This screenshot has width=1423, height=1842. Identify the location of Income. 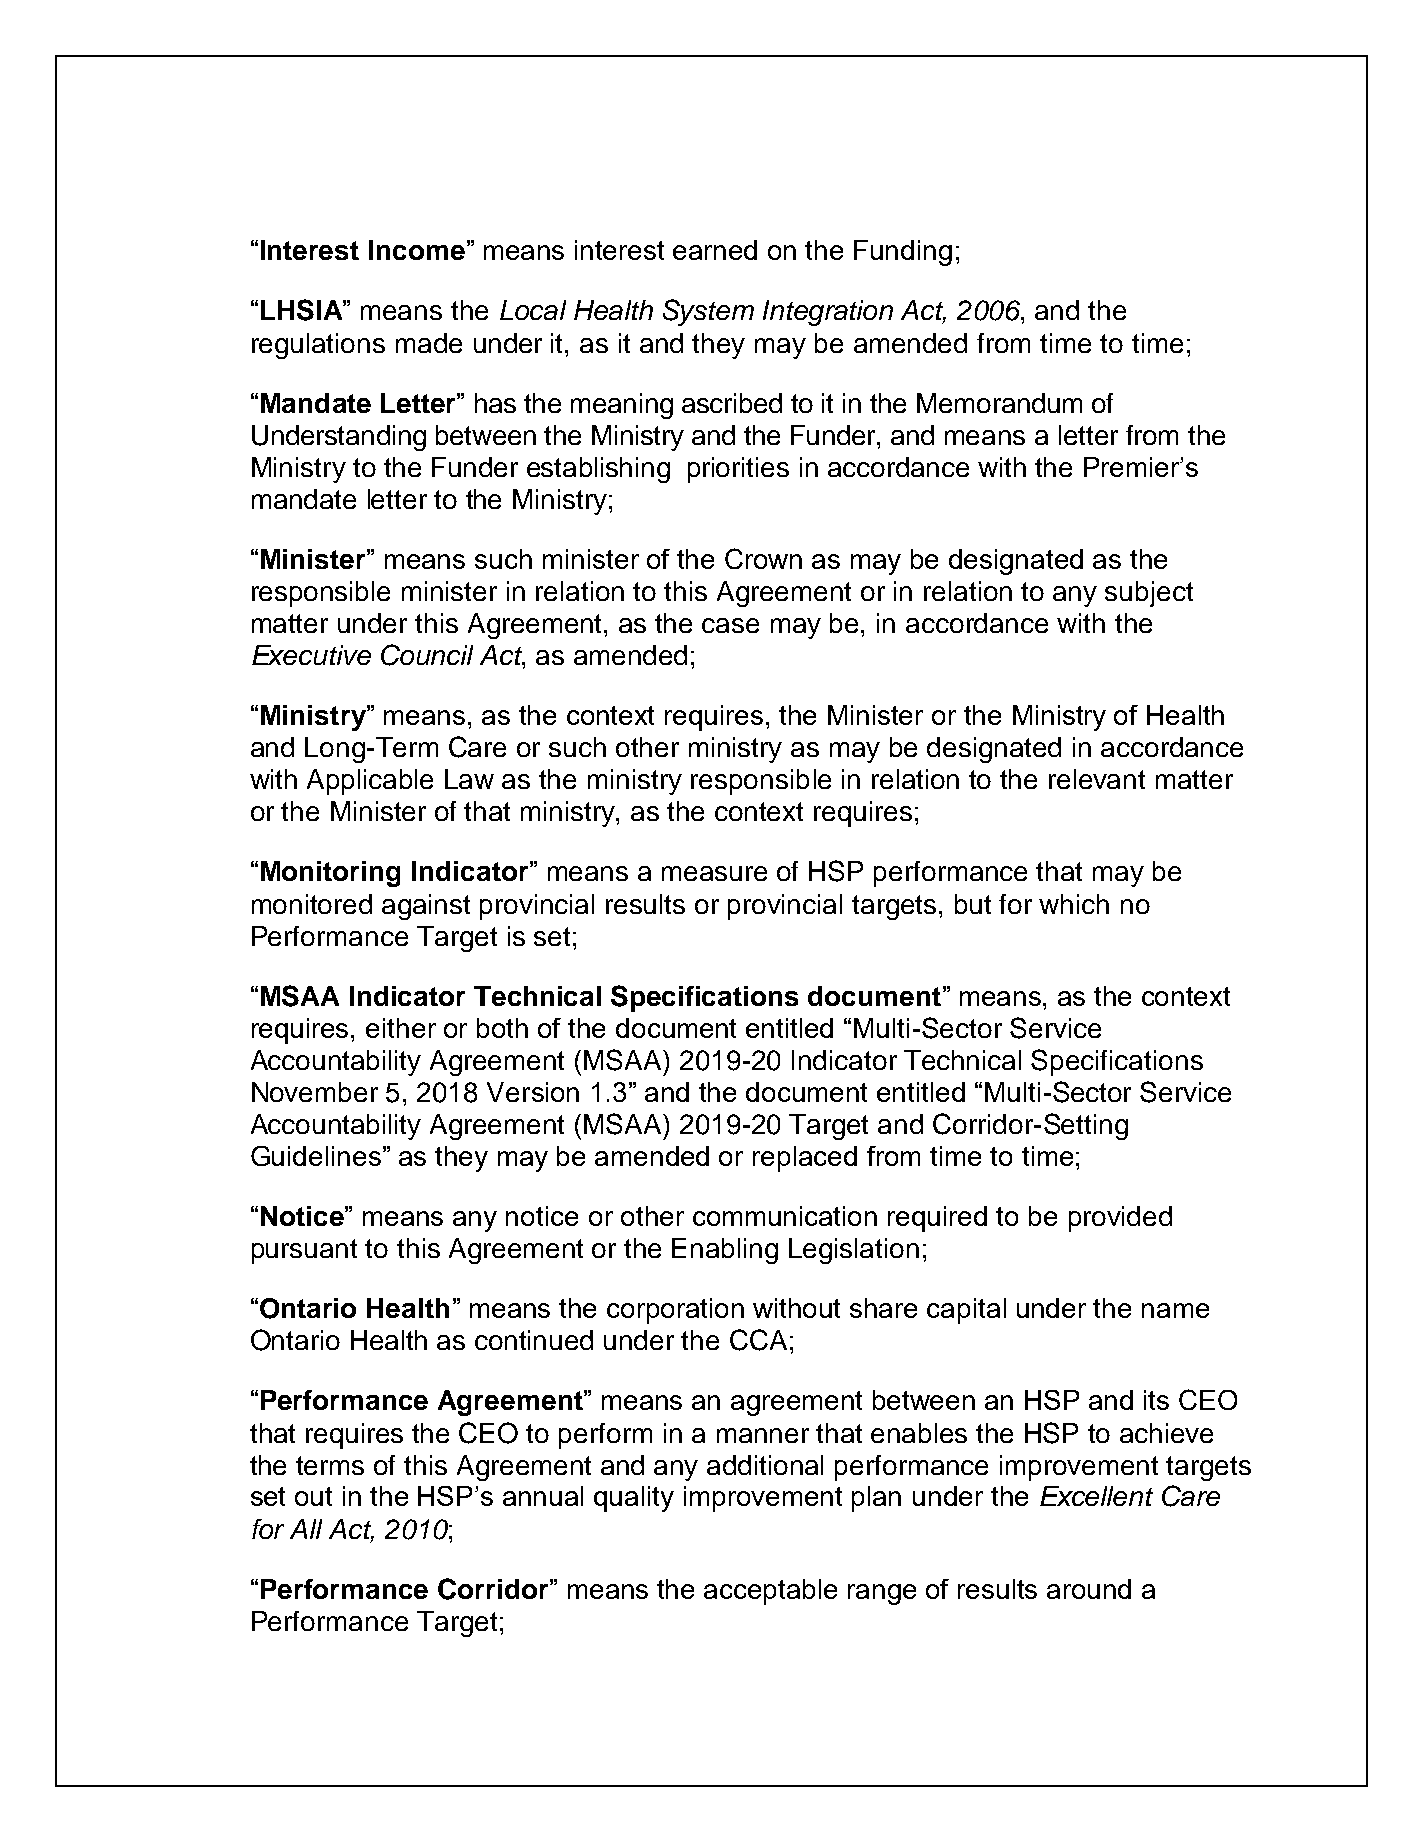
(417, 250).
